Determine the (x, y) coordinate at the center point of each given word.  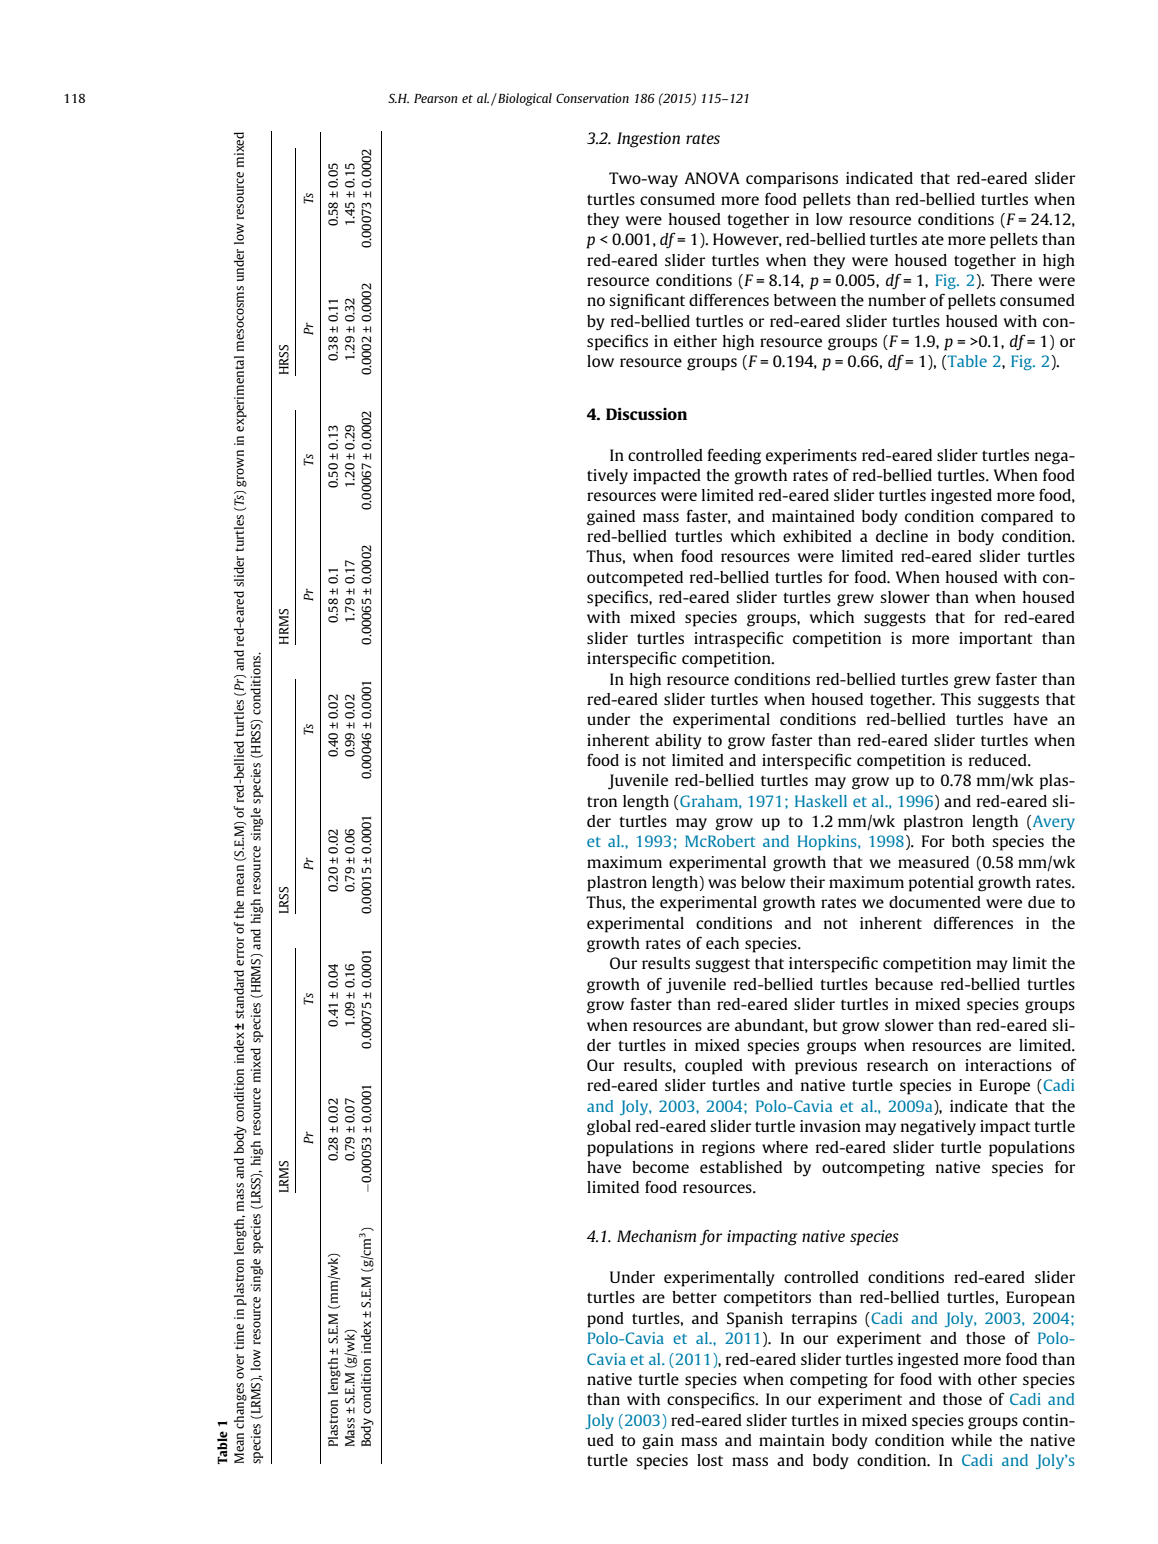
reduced (999, 760)
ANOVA (712, 178)
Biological (524, 99)
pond (605, 1320)
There (1011, 280)
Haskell (821, 801)
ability (678, 742)
